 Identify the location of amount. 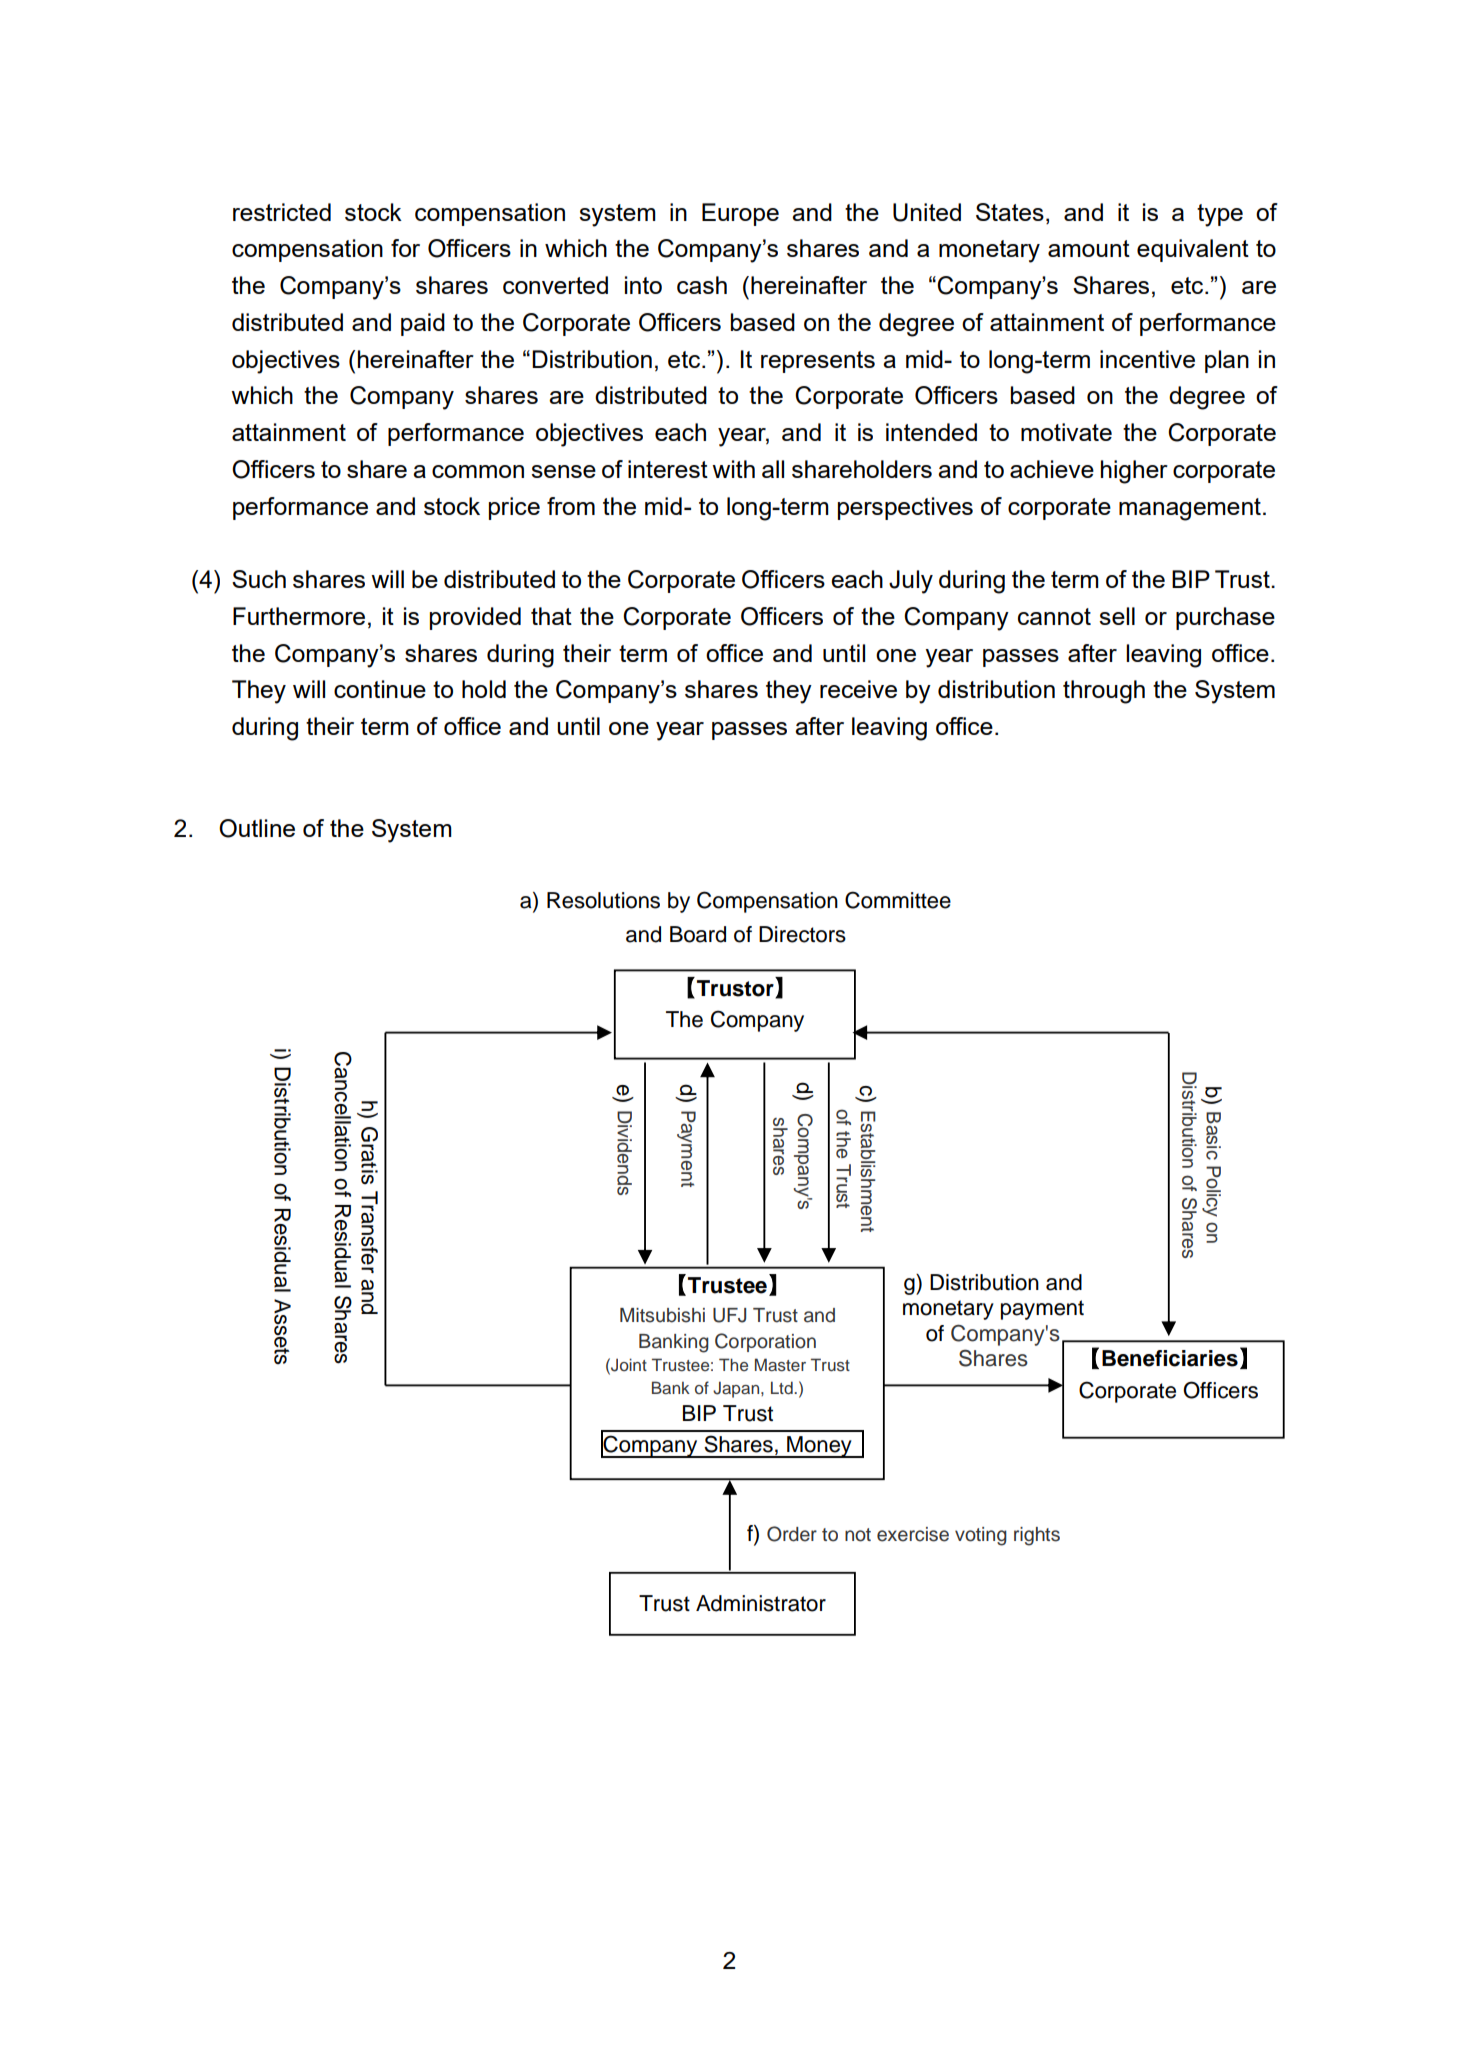
(1089, 248).
